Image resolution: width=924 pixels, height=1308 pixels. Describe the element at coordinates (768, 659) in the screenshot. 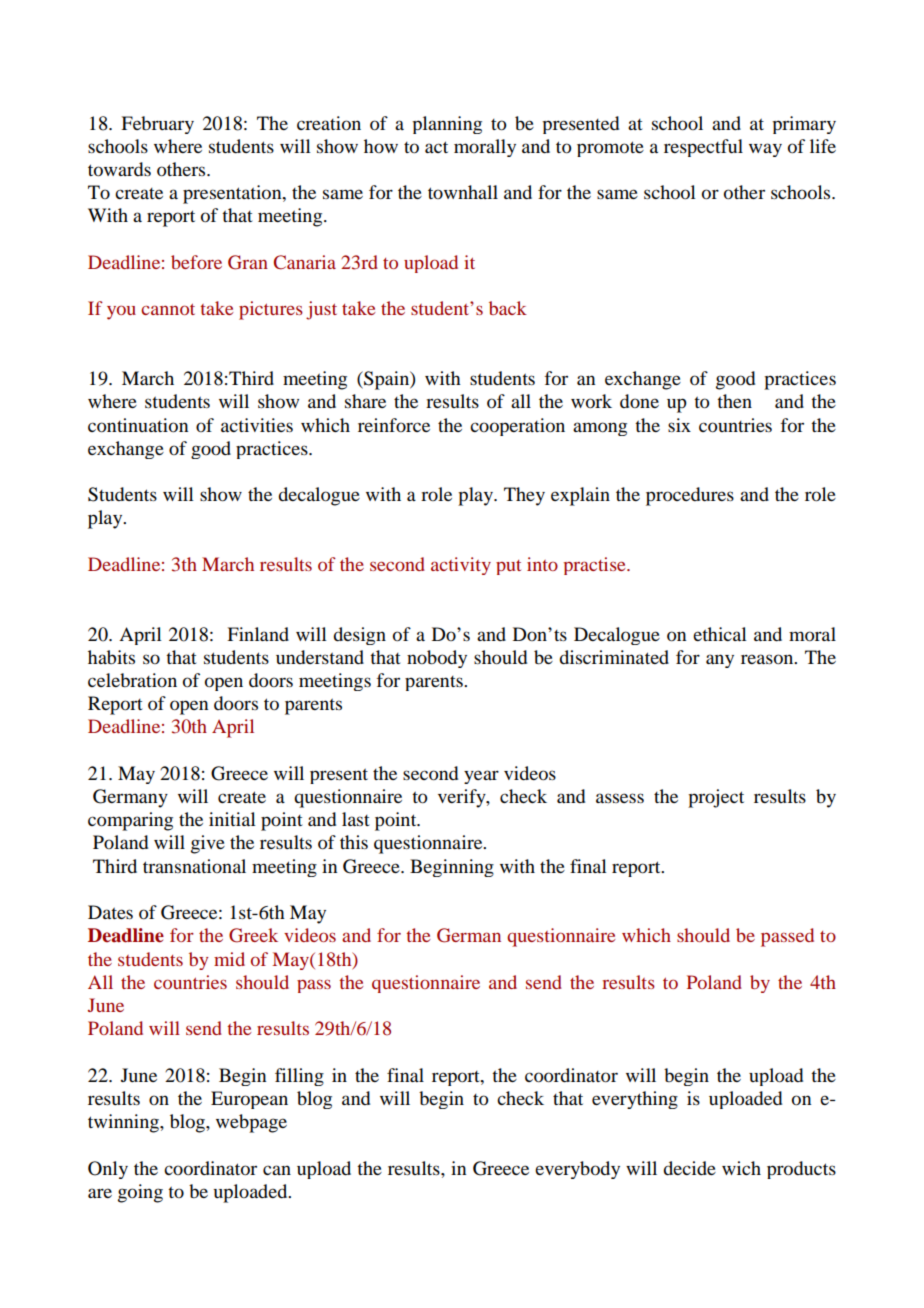

I see `reason` at that location.
